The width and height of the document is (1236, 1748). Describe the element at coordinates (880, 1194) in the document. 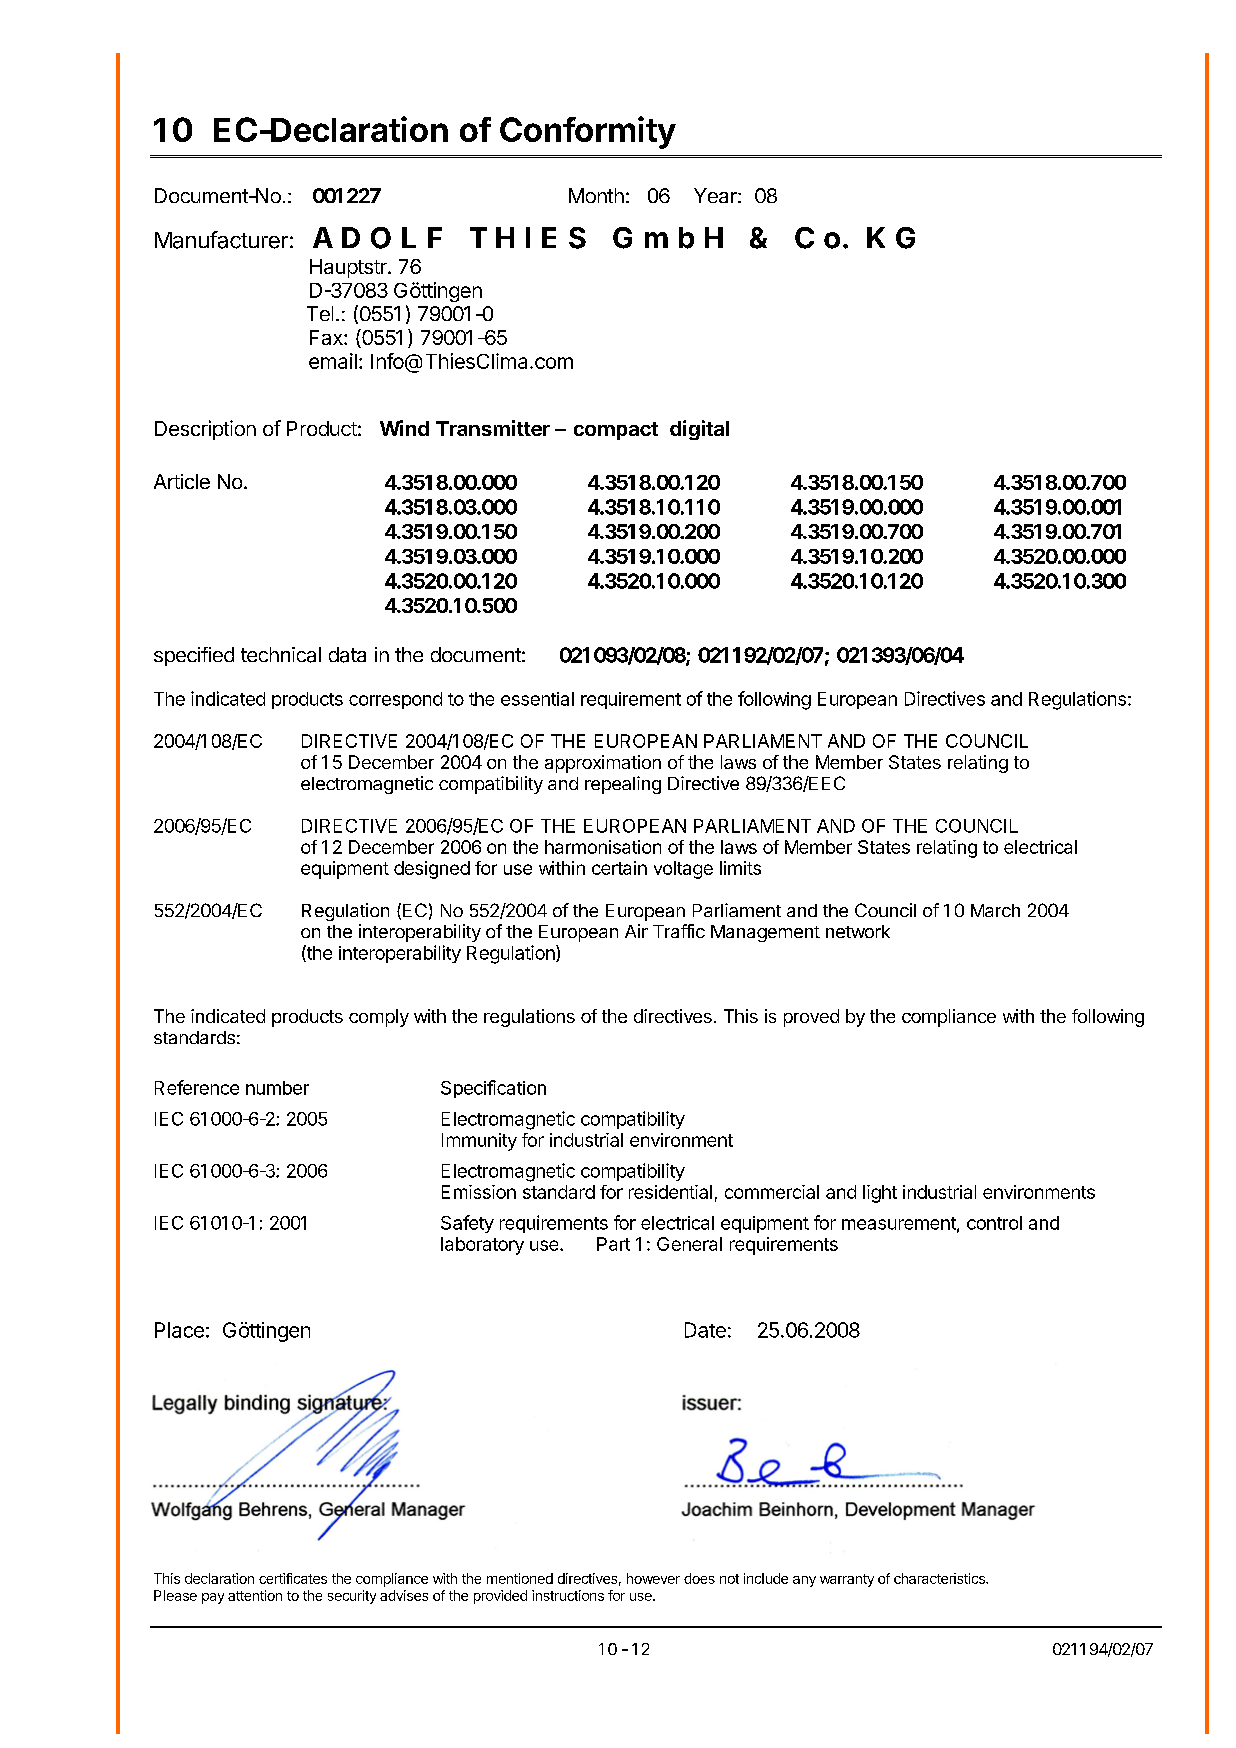

I see `light` at that location.
